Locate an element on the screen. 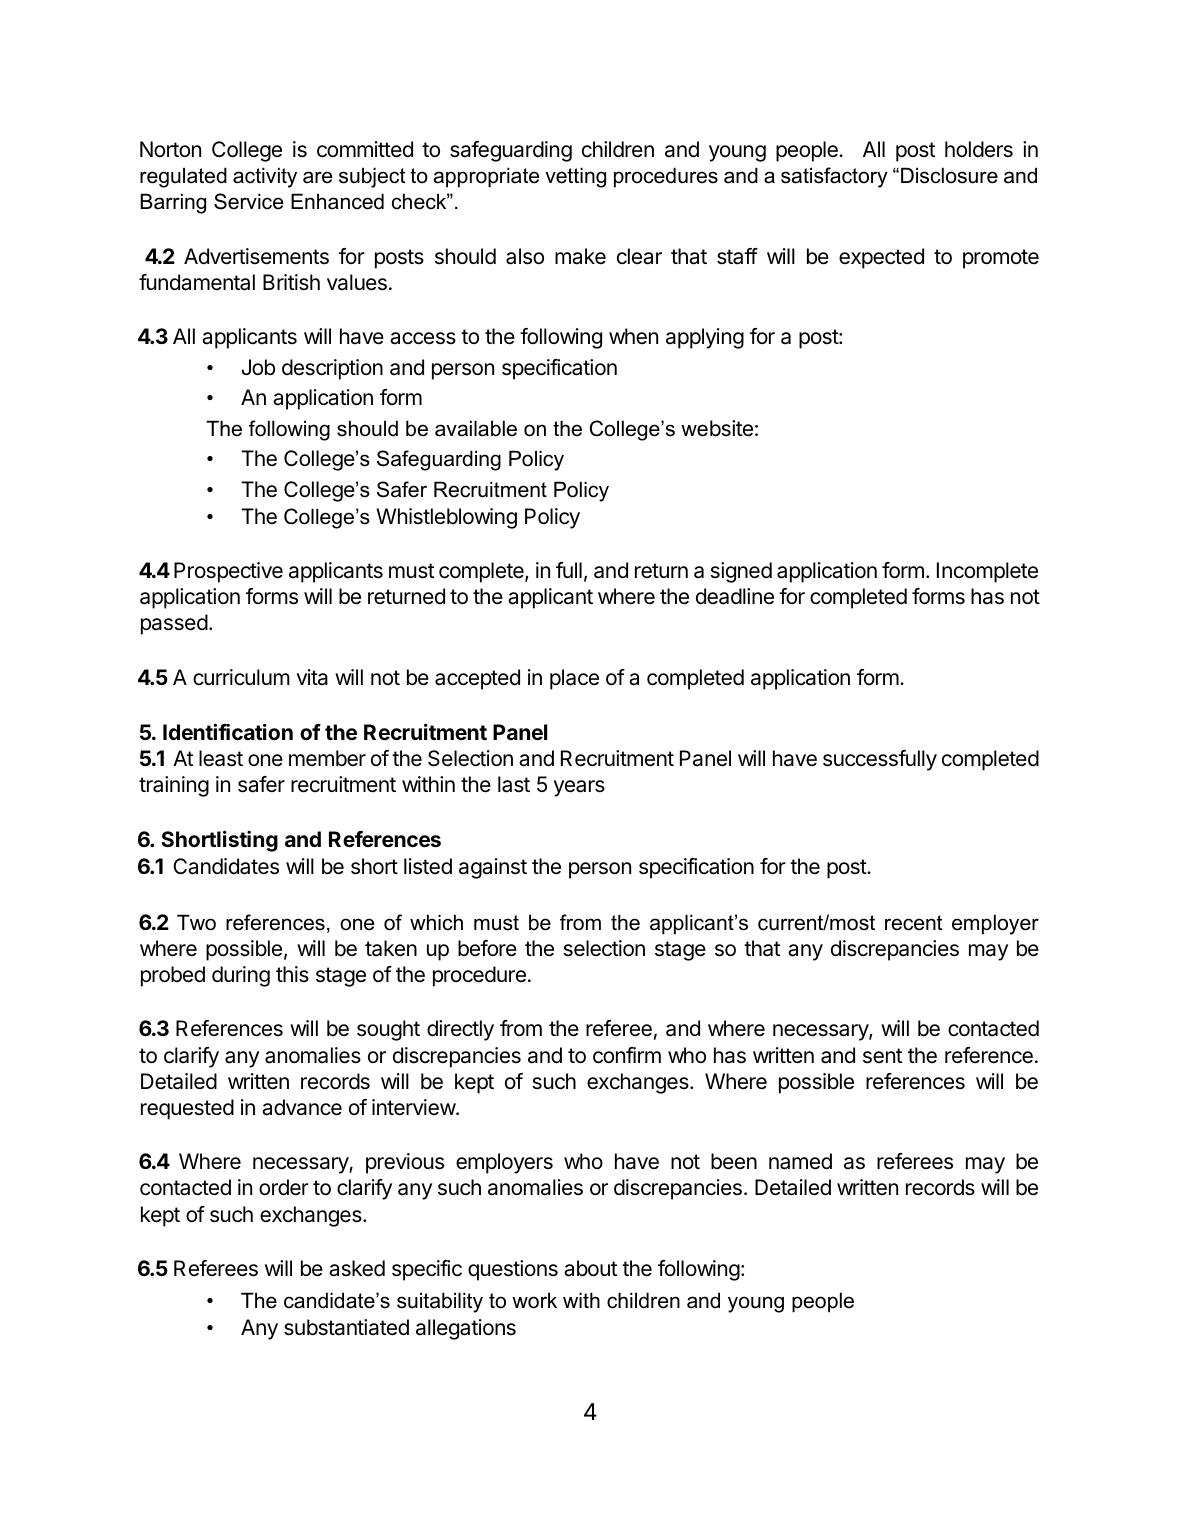  Disclosure is located at coordinates (949, 175).
